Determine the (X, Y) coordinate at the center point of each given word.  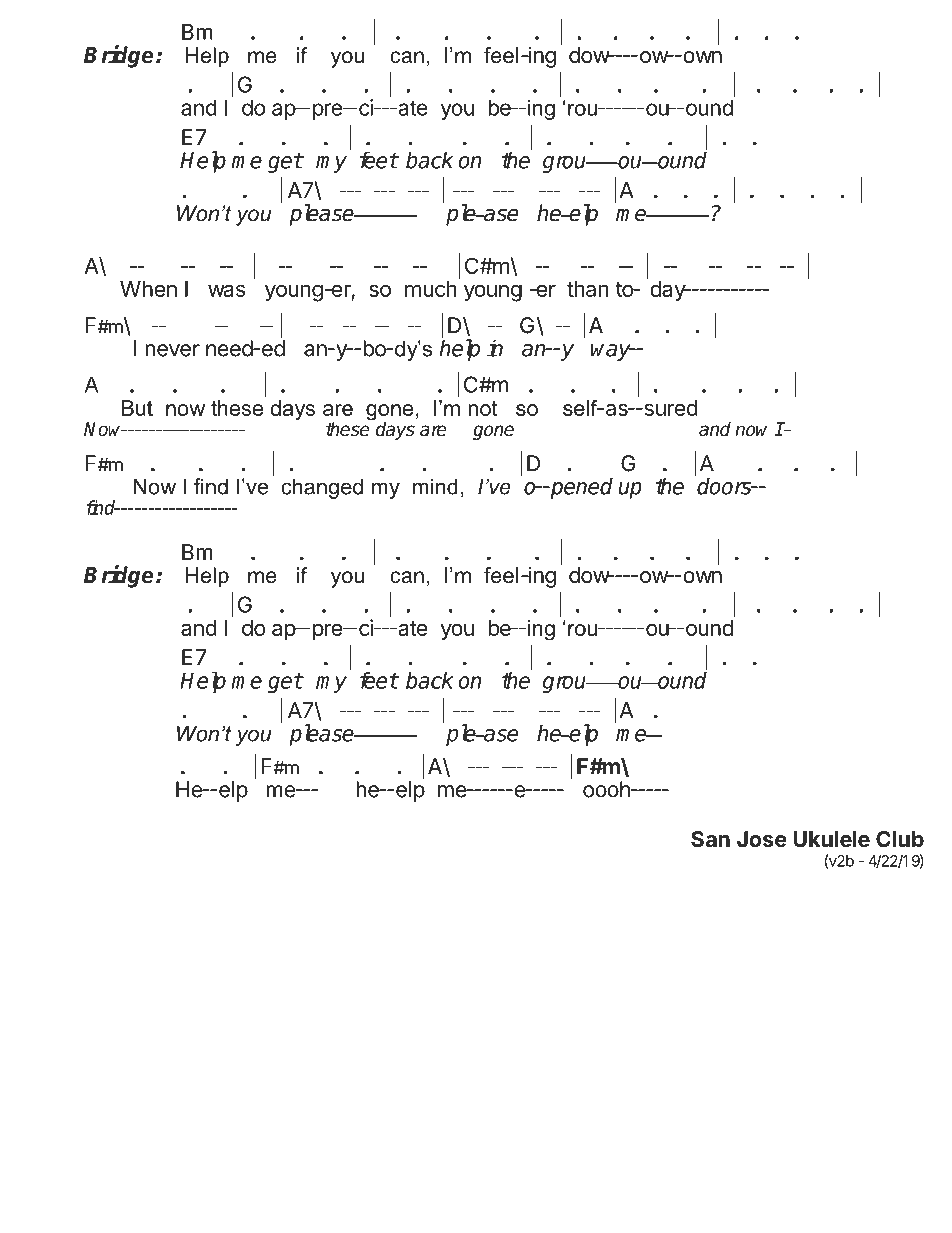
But (137, 408)
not (483, 408)
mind (435, 486)
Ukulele (831, 839)
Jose (762, 839)
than (587, 289)
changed (322, 488)
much (431, 289)
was (226, 290)
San (710, 839)
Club (900, 839)
